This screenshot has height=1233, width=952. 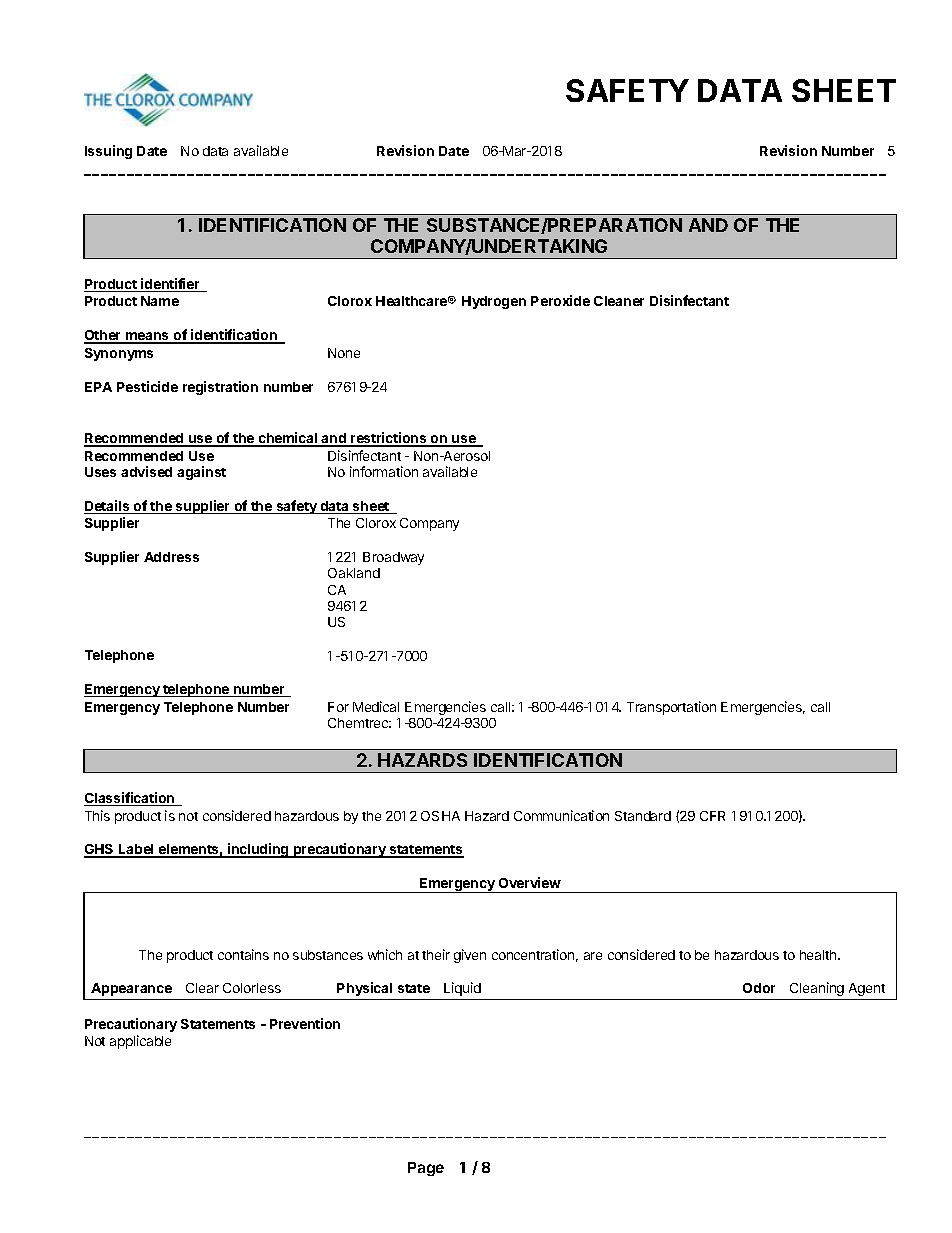 What do you see at coordinates (494, 302) in the screenshot?
I see `Hydrogen` at bounding box center [494, 302].
